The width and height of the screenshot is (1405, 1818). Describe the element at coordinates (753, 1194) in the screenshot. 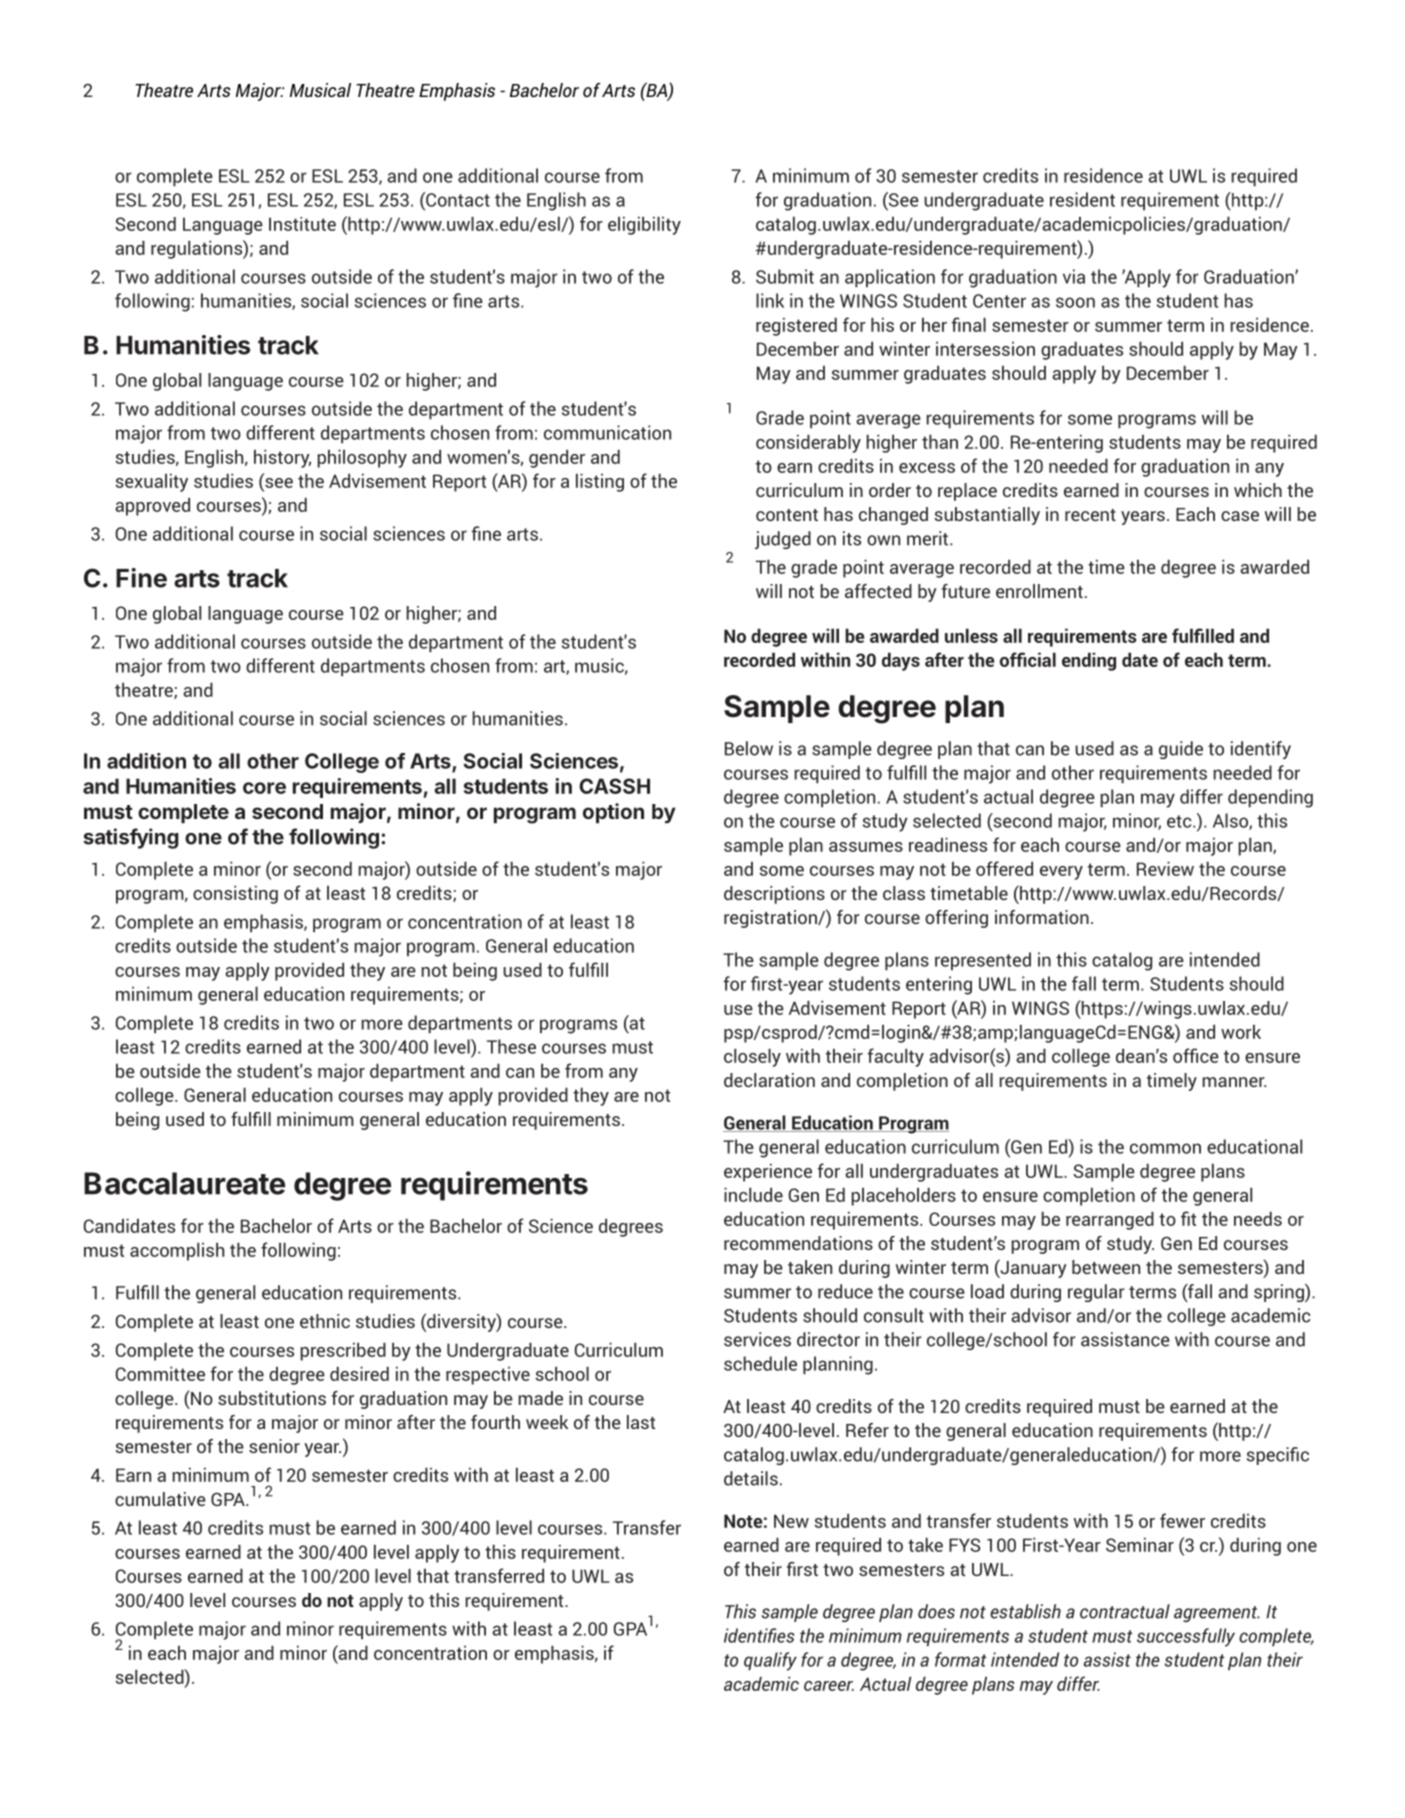

I see `include` at that location.
